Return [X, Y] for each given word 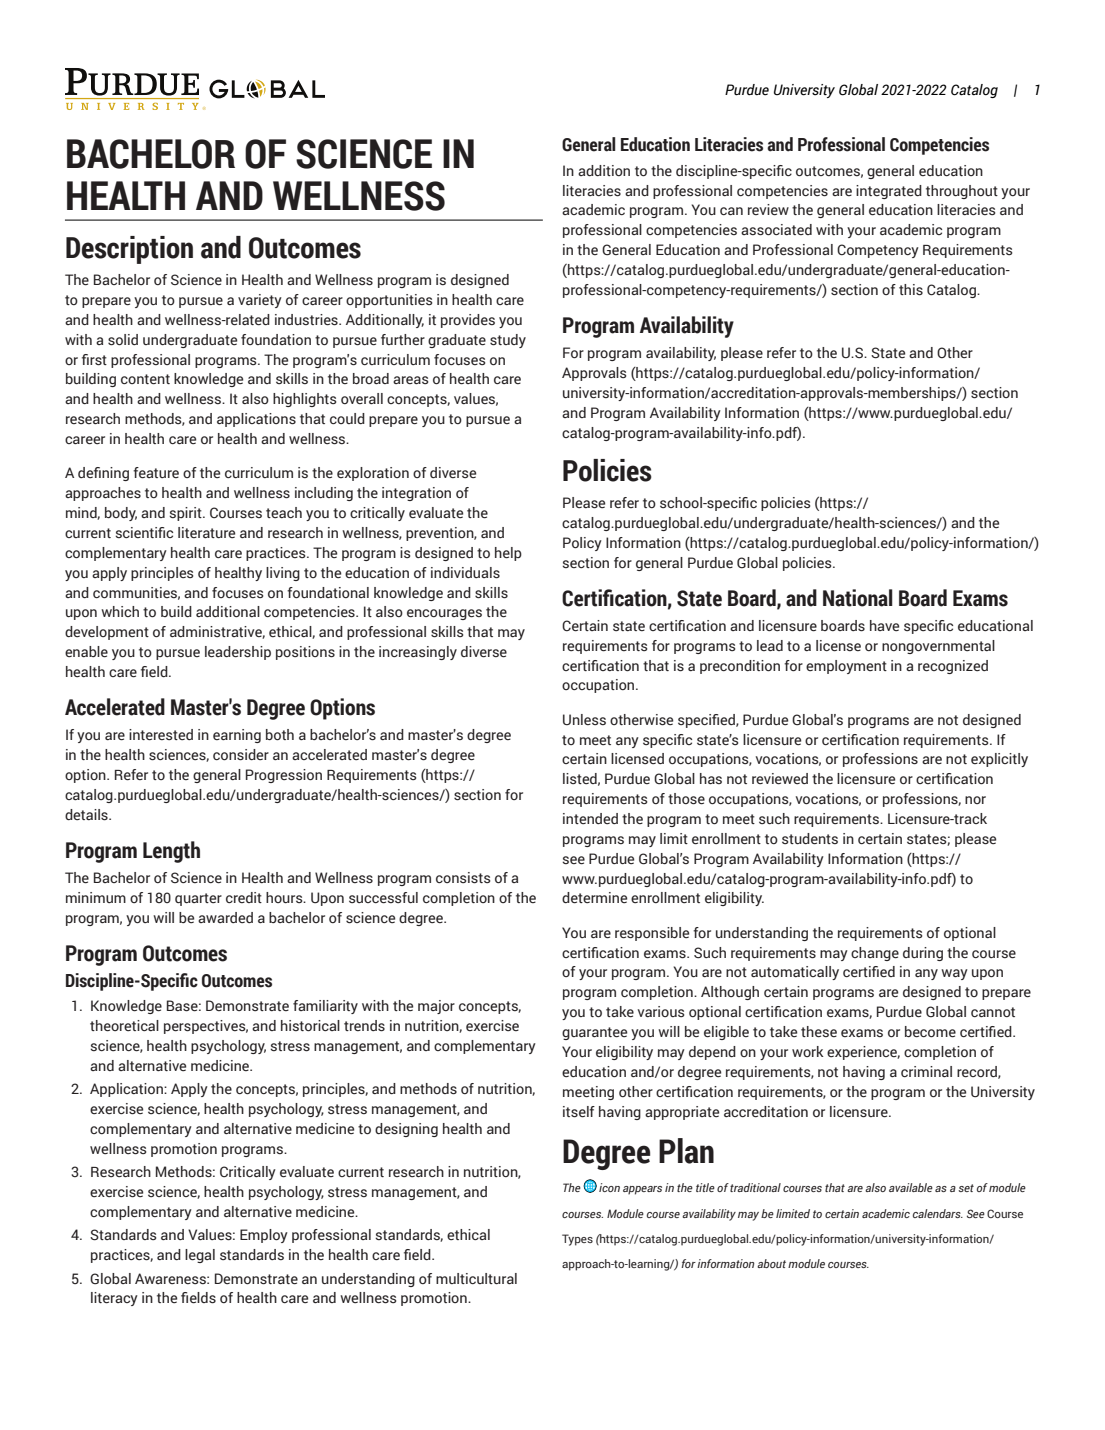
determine [594, 898]
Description [129, 250]
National [858, 598]
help [508, 554]
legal [200, 1256]
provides [468, 321]
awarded [225, 917]
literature [206, 532]
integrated [889, 192]
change [875, 954]
